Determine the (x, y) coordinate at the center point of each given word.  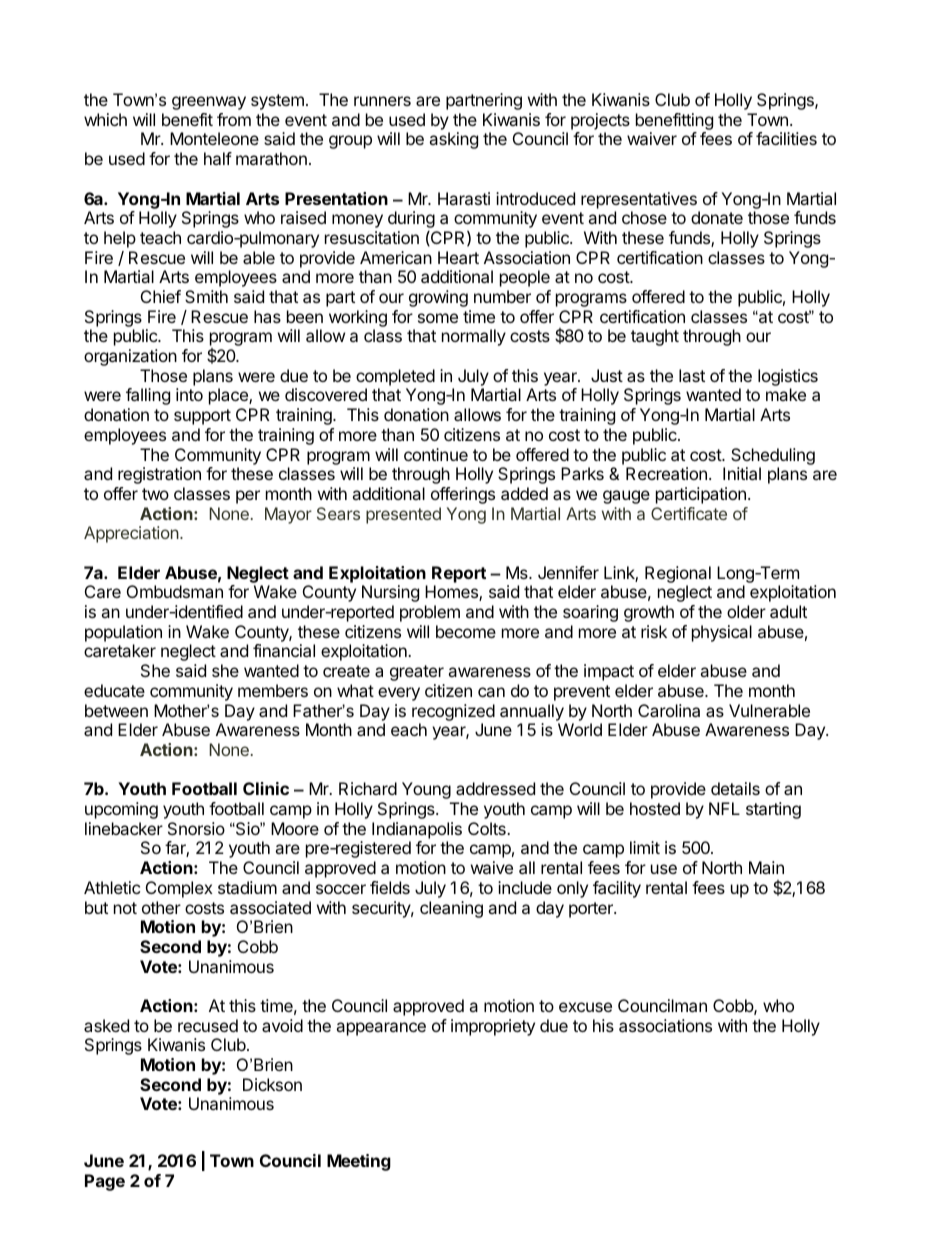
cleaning (451, 909)
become (466, 631)
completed (395, 377)
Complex (179, 889)
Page (105, 1182)
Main (766, 867)
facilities (786, 138)
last (692, 375)
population (123, 633)
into (189, 394)
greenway (209, 103)
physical (722, 633)
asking (453, 140)
